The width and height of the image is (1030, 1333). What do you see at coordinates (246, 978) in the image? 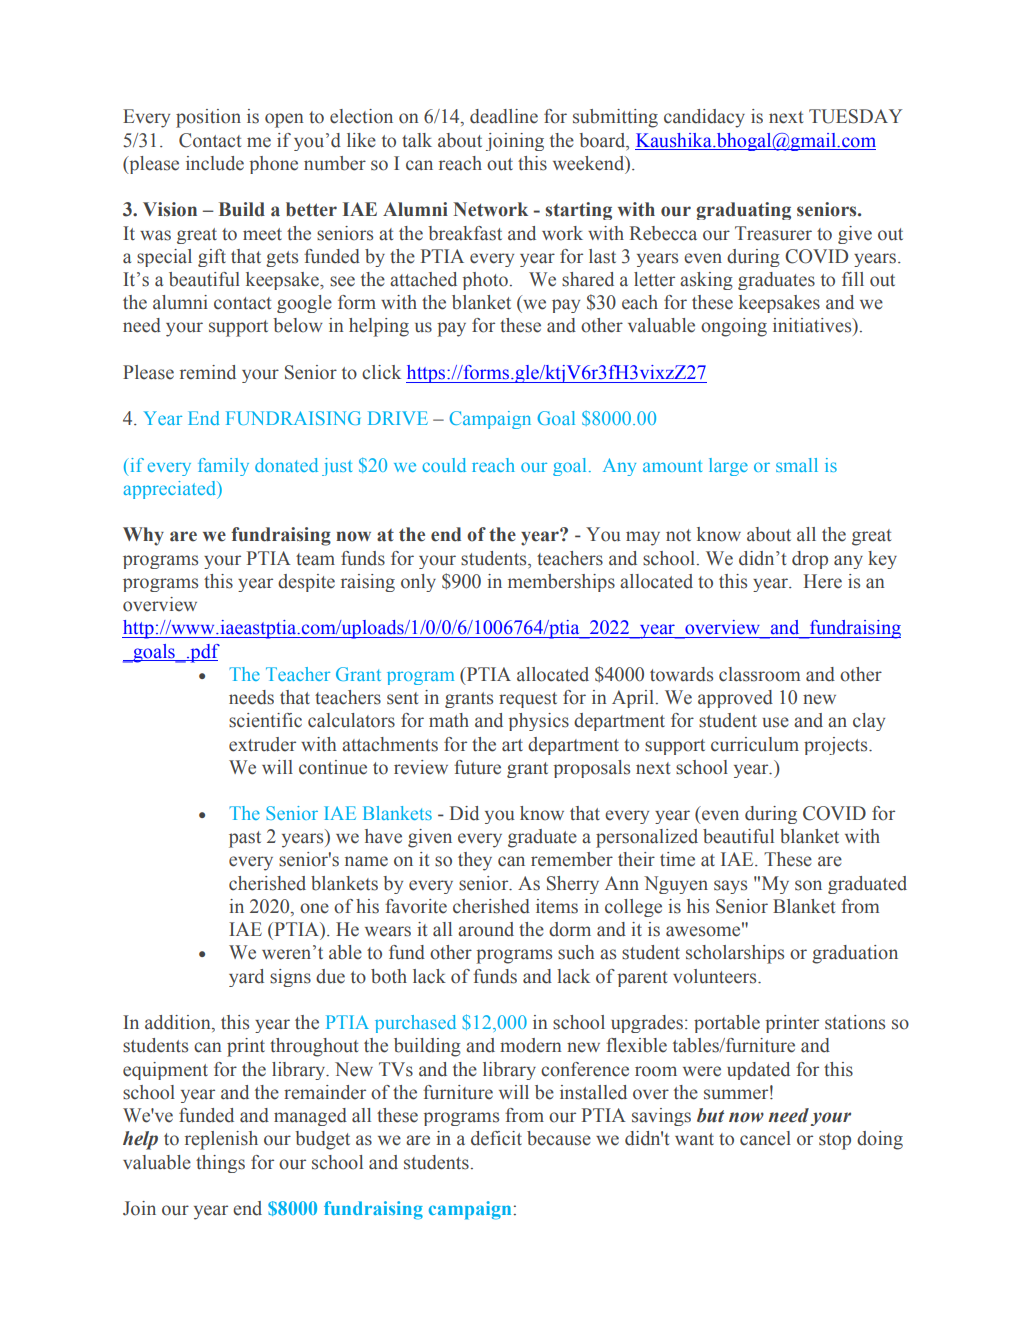
I see `yard` at bounding box center [246, 978].
